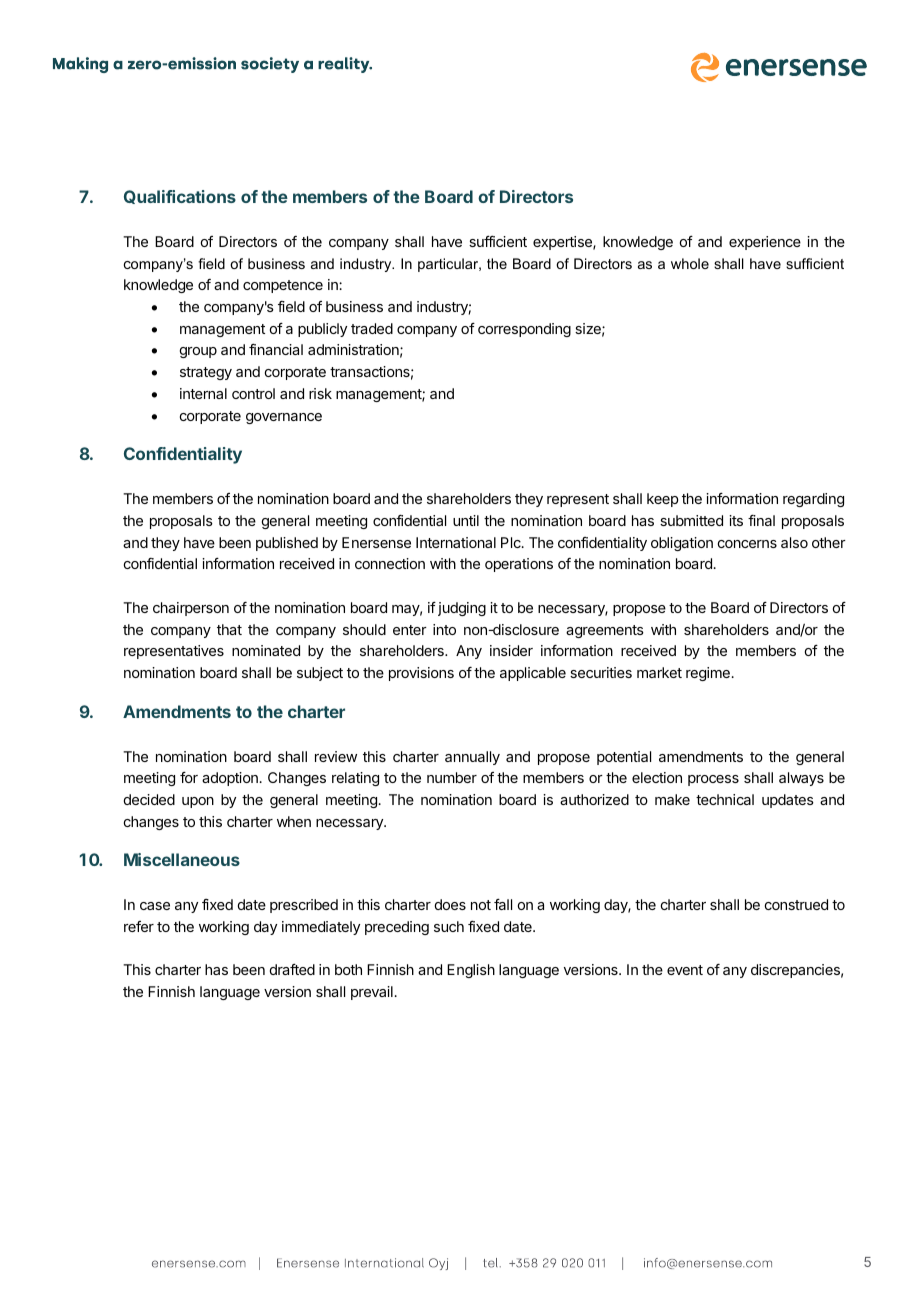 The image size is (924, 1308). What do you see at coordinates (524, 330) in the screenshot?
I see `corresponding` at bounding box center [524, 330].
